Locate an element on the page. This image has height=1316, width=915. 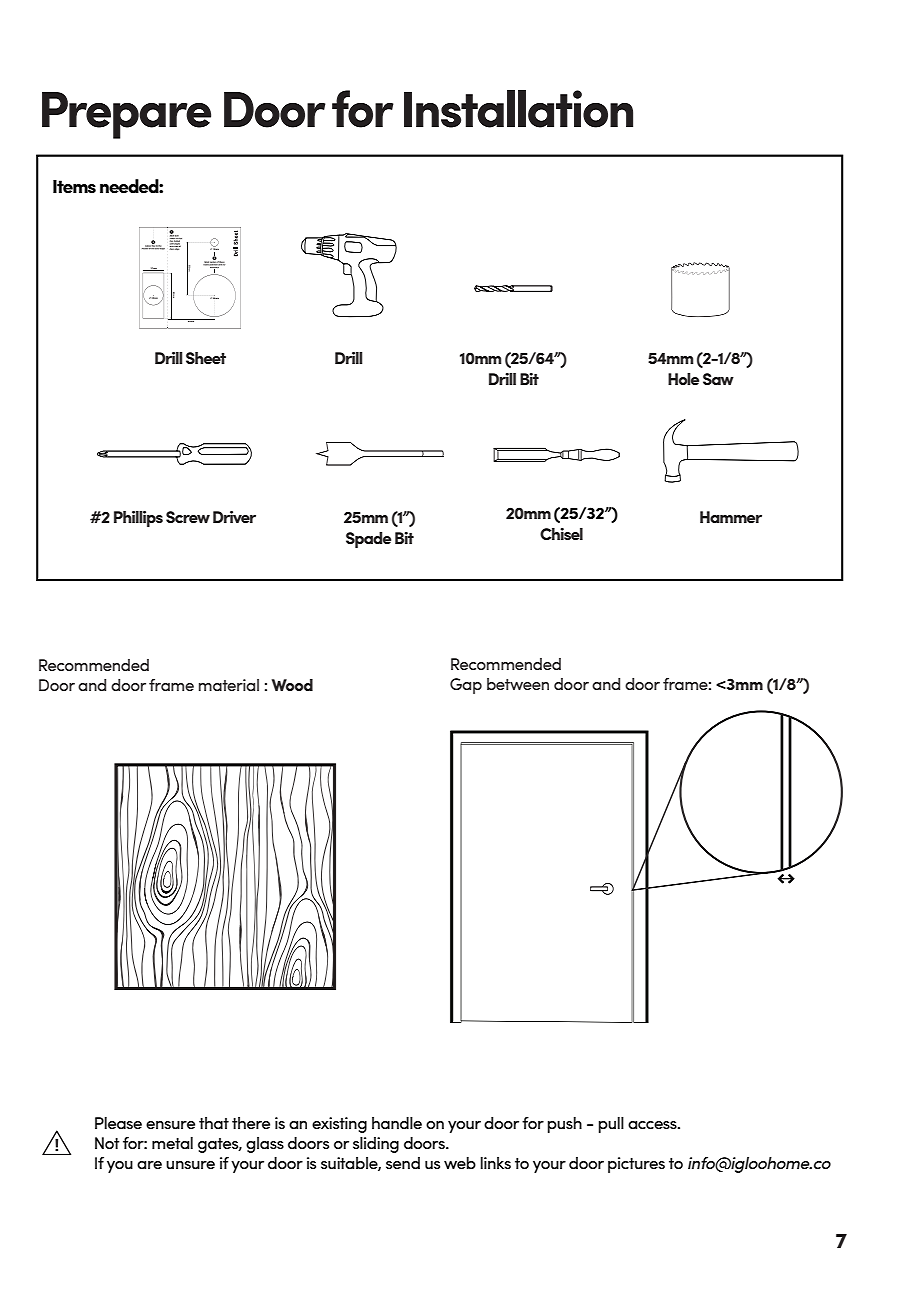
sliding is located at coordinates (376, 1145).
